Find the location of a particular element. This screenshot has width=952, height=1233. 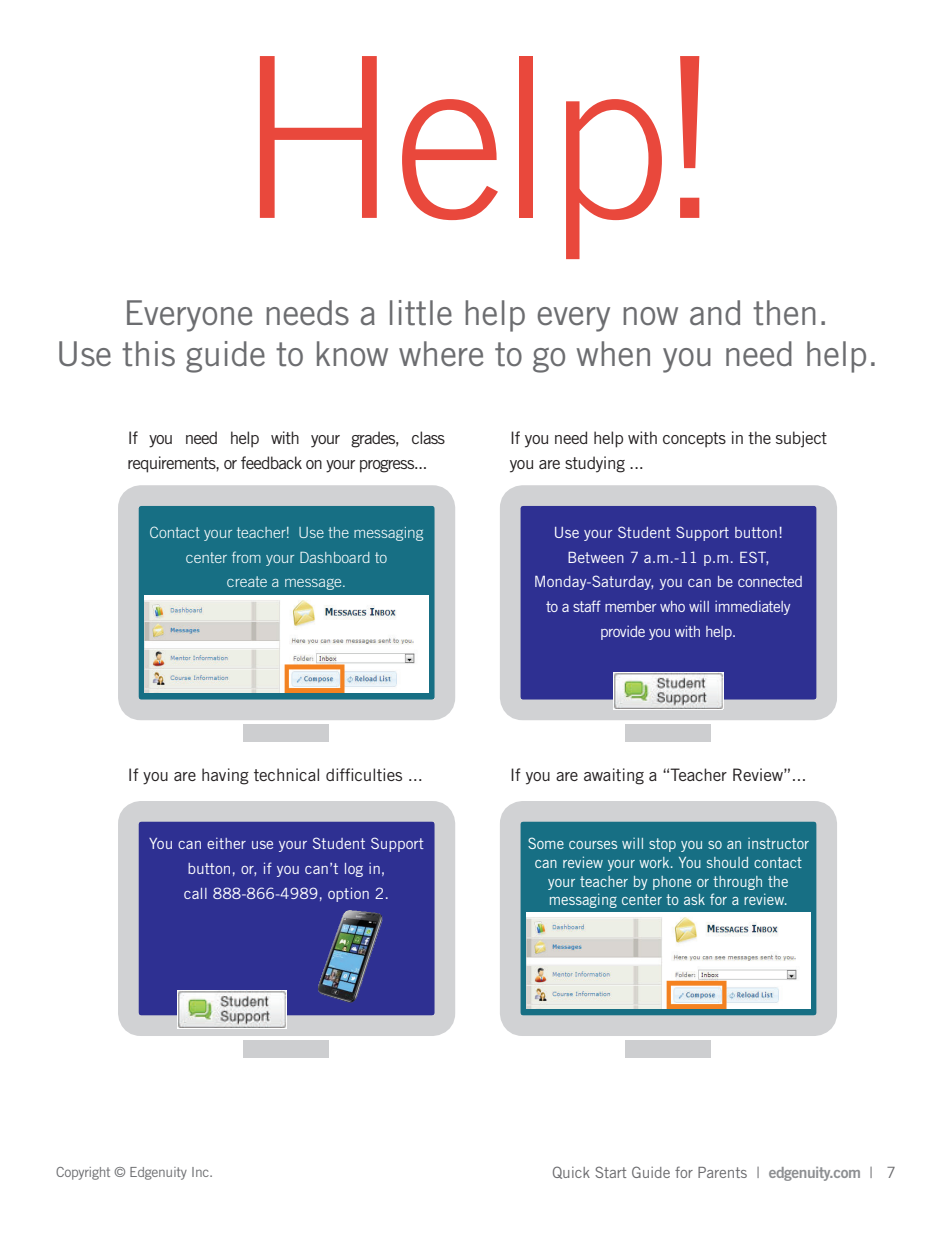

message is located at coordinates (314, 584).
